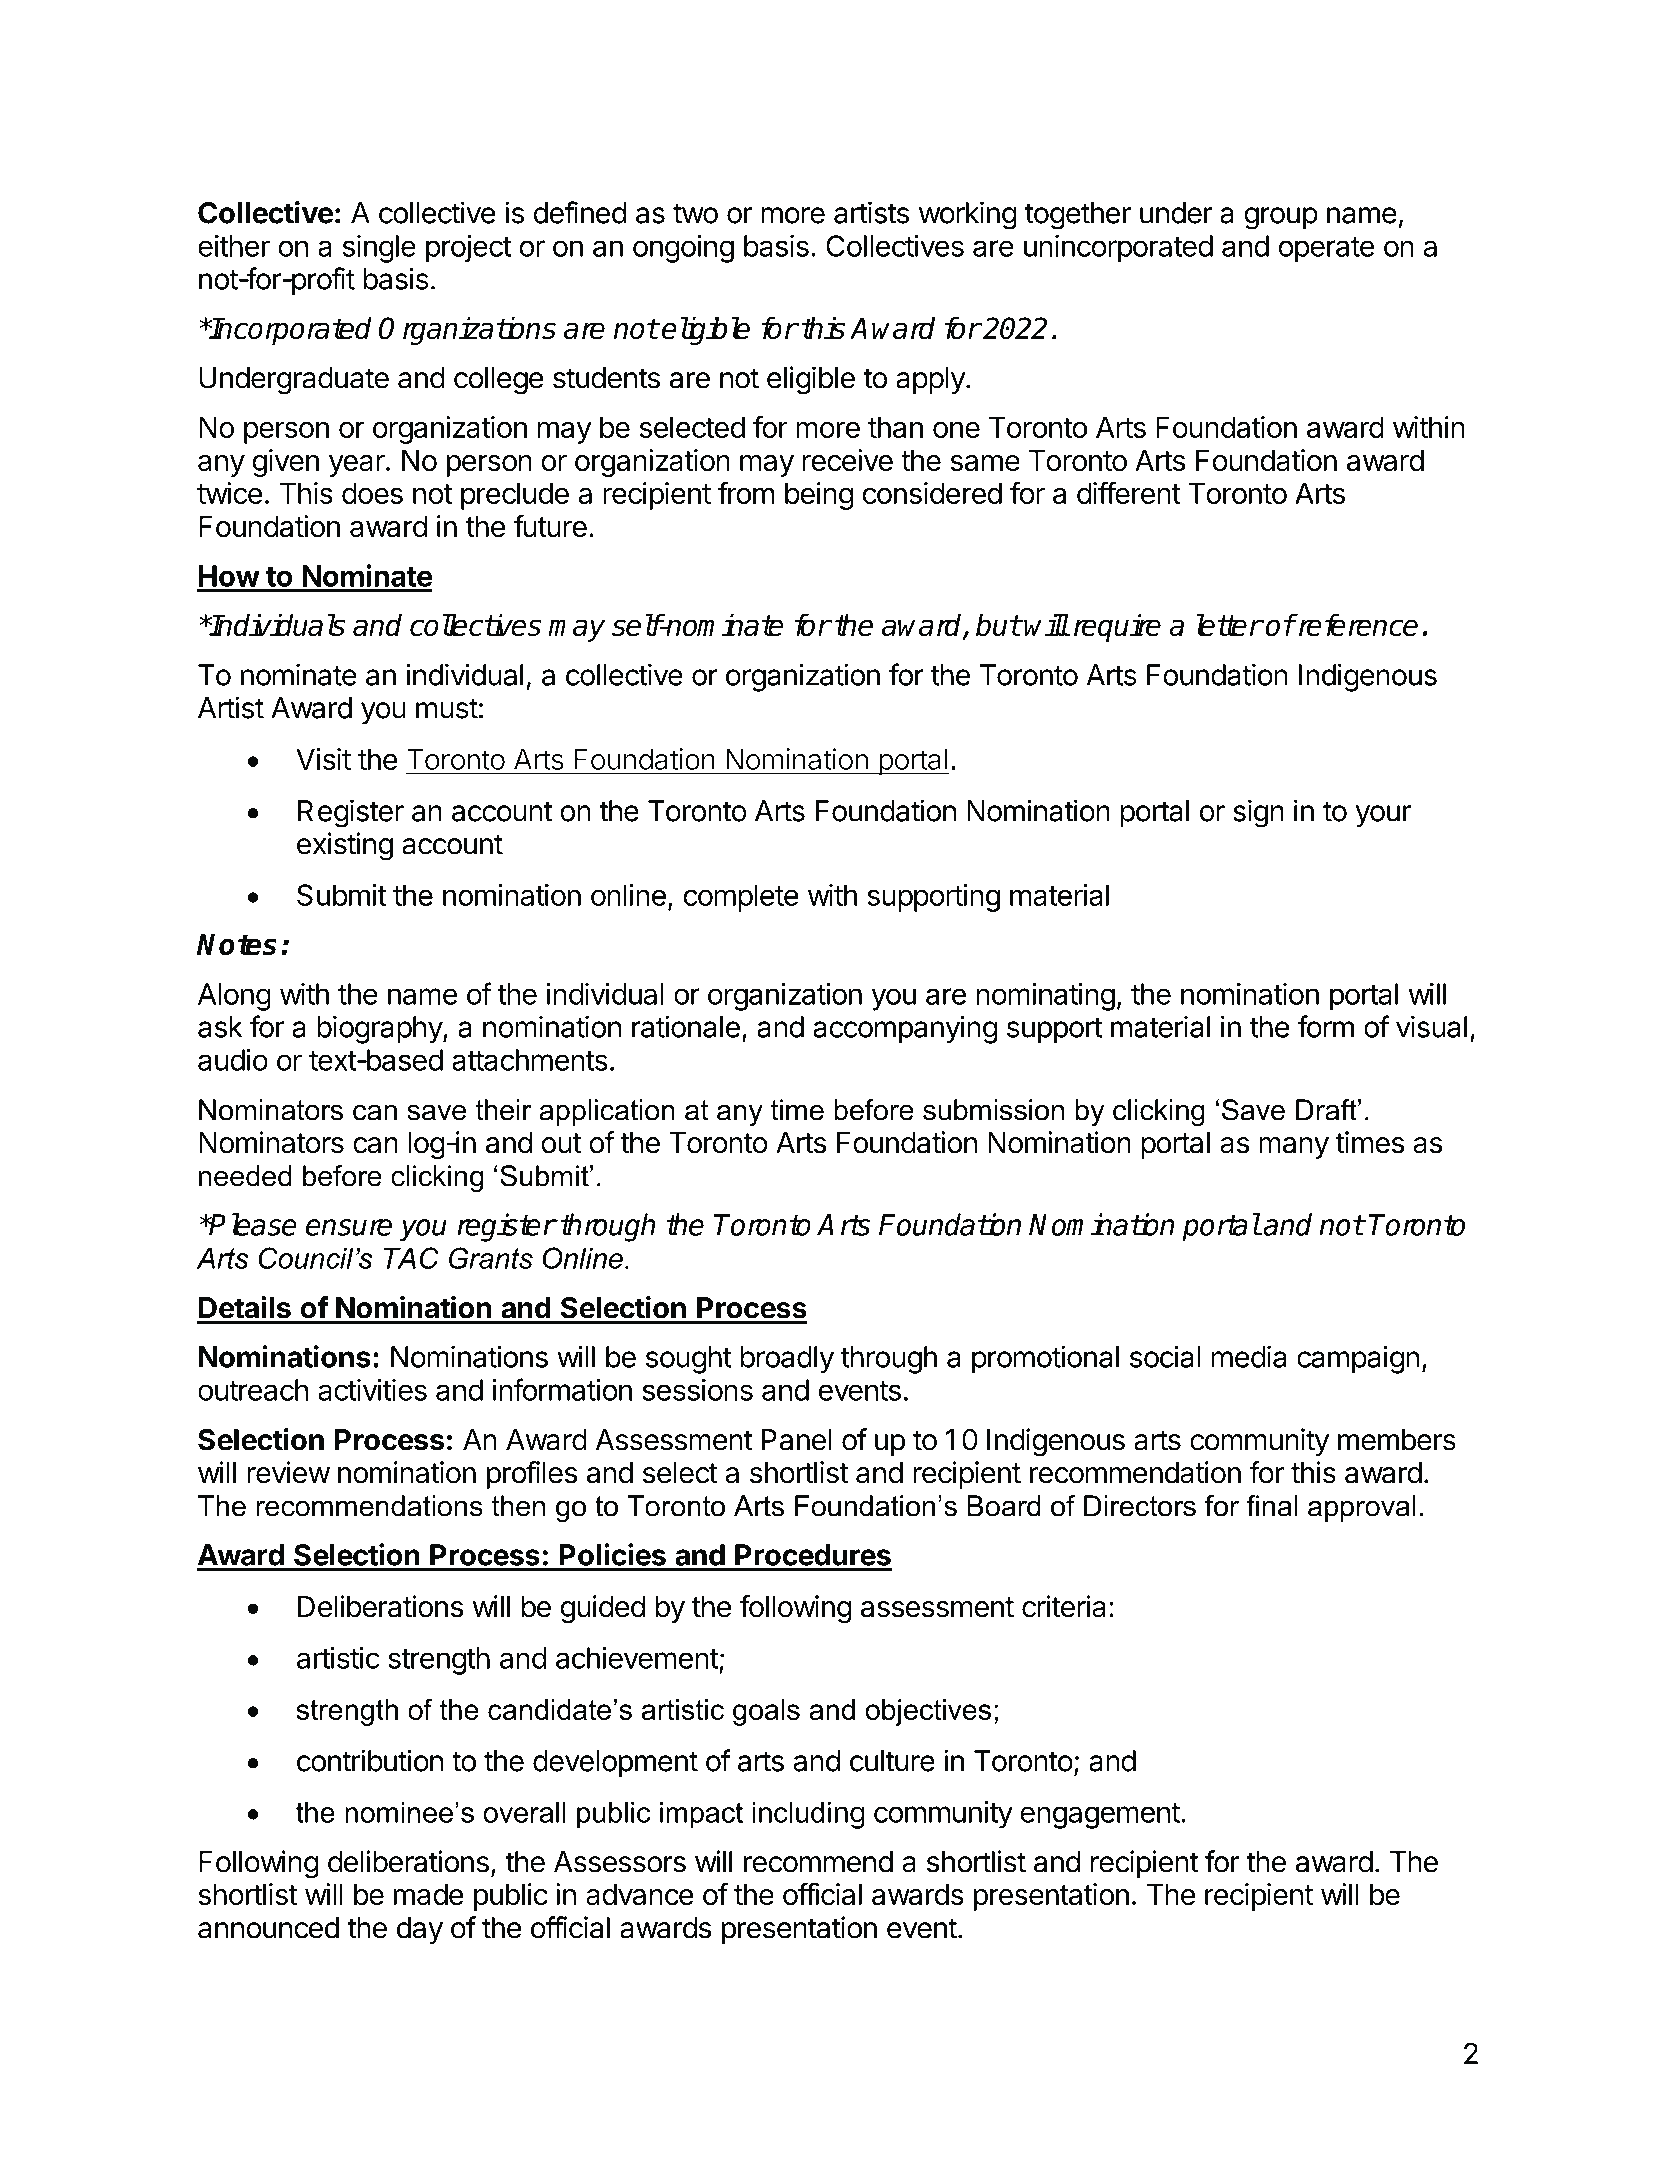  What do you see at coordinates (288, 1472) in the screenshot?
I see `review` at bounding box center [288, 1472].
